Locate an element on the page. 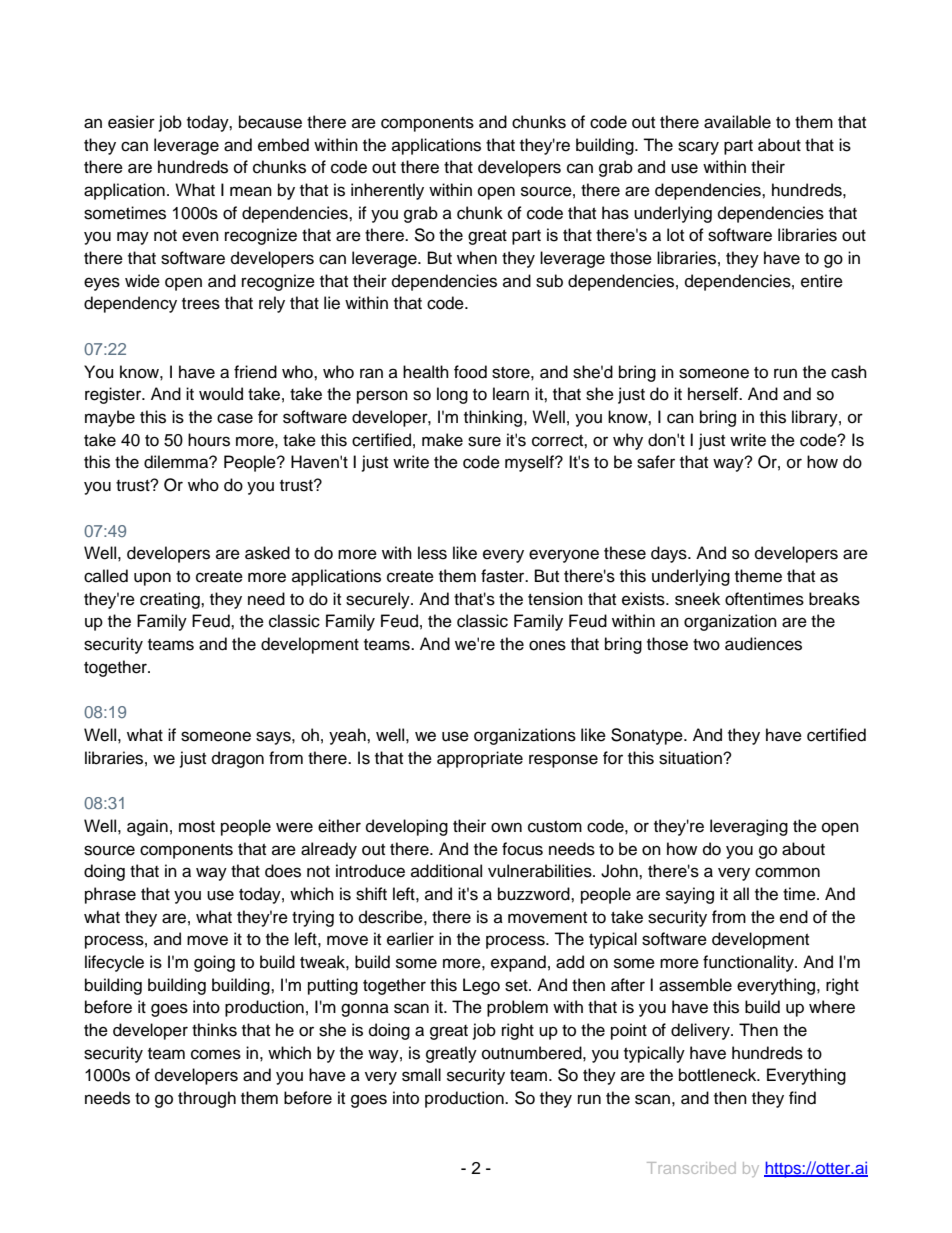 The width and height of the image is (952, 1233). through is located at coordinates (207, 1099).
